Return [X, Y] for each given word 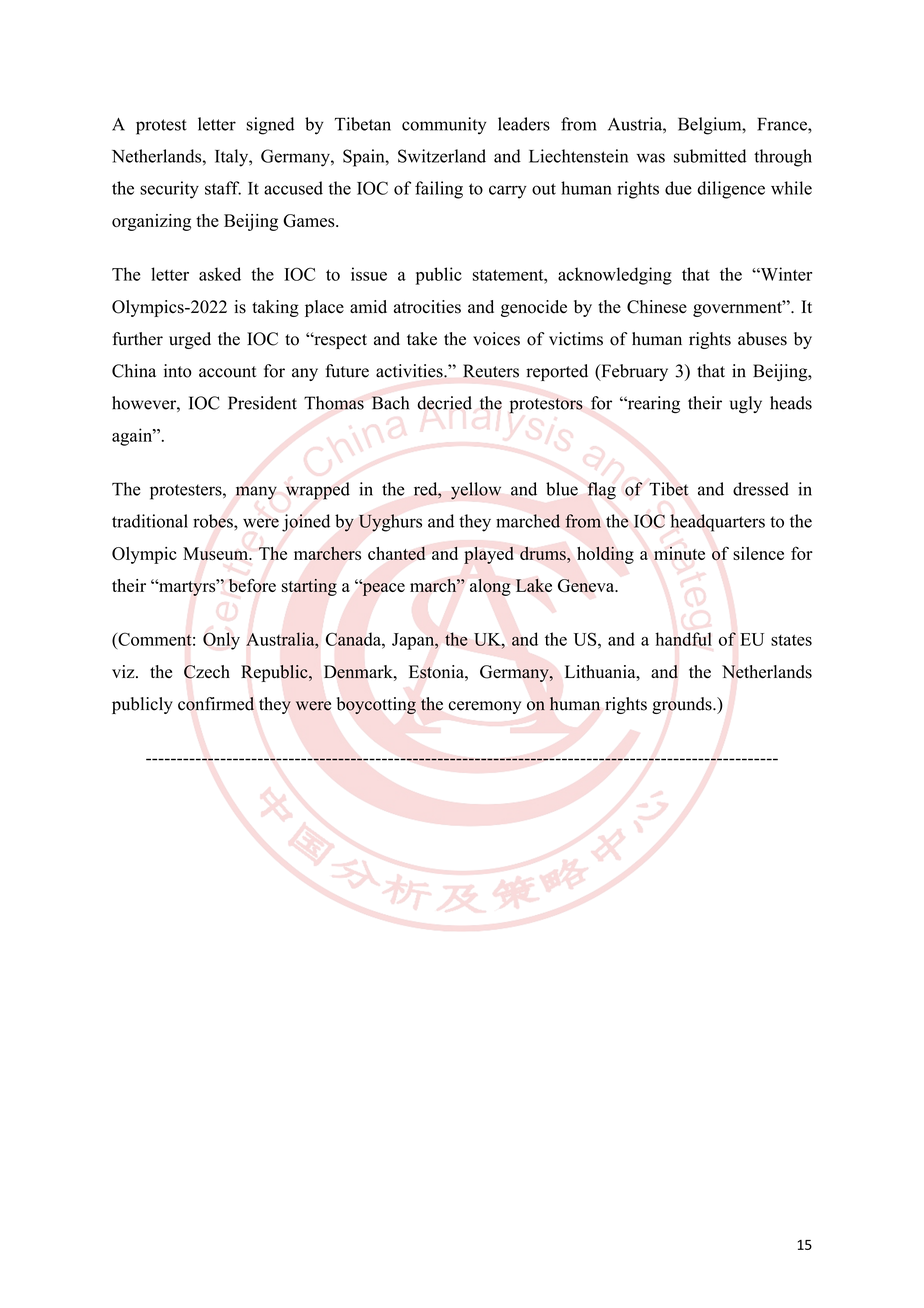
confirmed [216, 704]
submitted [710, 156]
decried [444, 403]
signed [270, 126]
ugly [746, 404]
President [262, 403]
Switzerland [442, 156]
